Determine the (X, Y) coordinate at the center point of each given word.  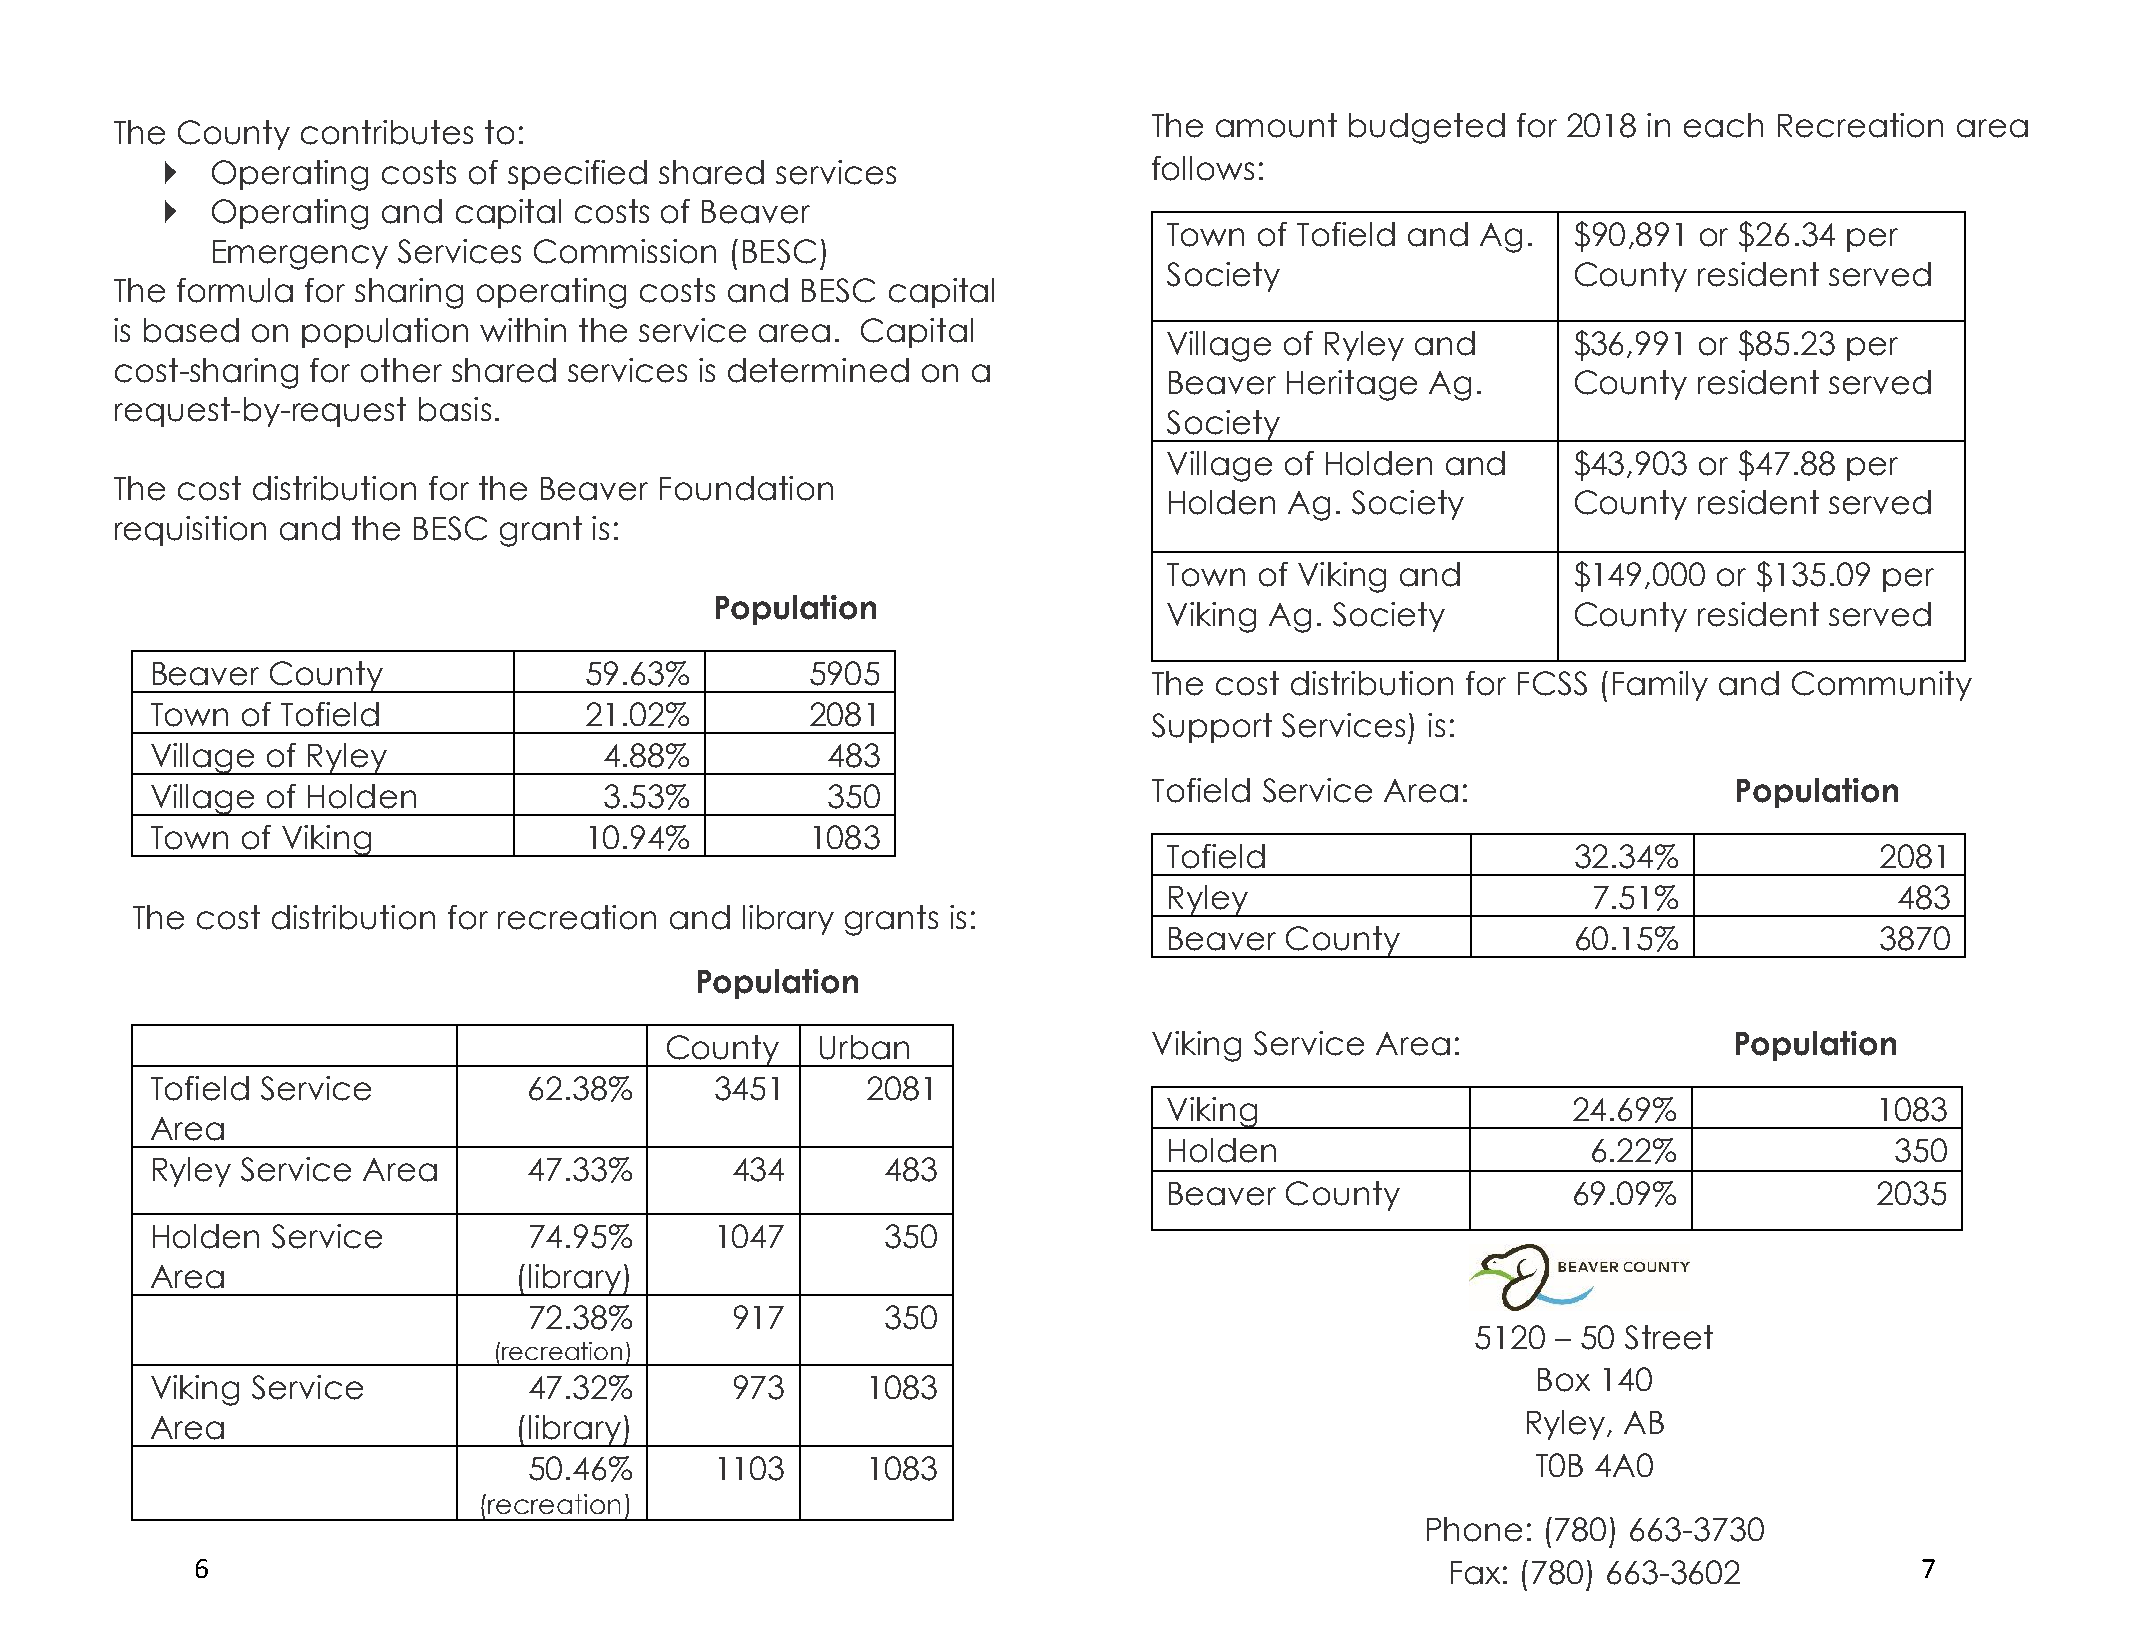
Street (1669, 1337)
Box (1564, 1380)
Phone (1474, 1529)
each (1723, 125)
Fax (1475, 1573)
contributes (387, 132)
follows (1203, 168)
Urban (864, 1047)
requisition (190, 531)
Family (1660, 686)
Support (1212, 728)
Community (1882, 686)
